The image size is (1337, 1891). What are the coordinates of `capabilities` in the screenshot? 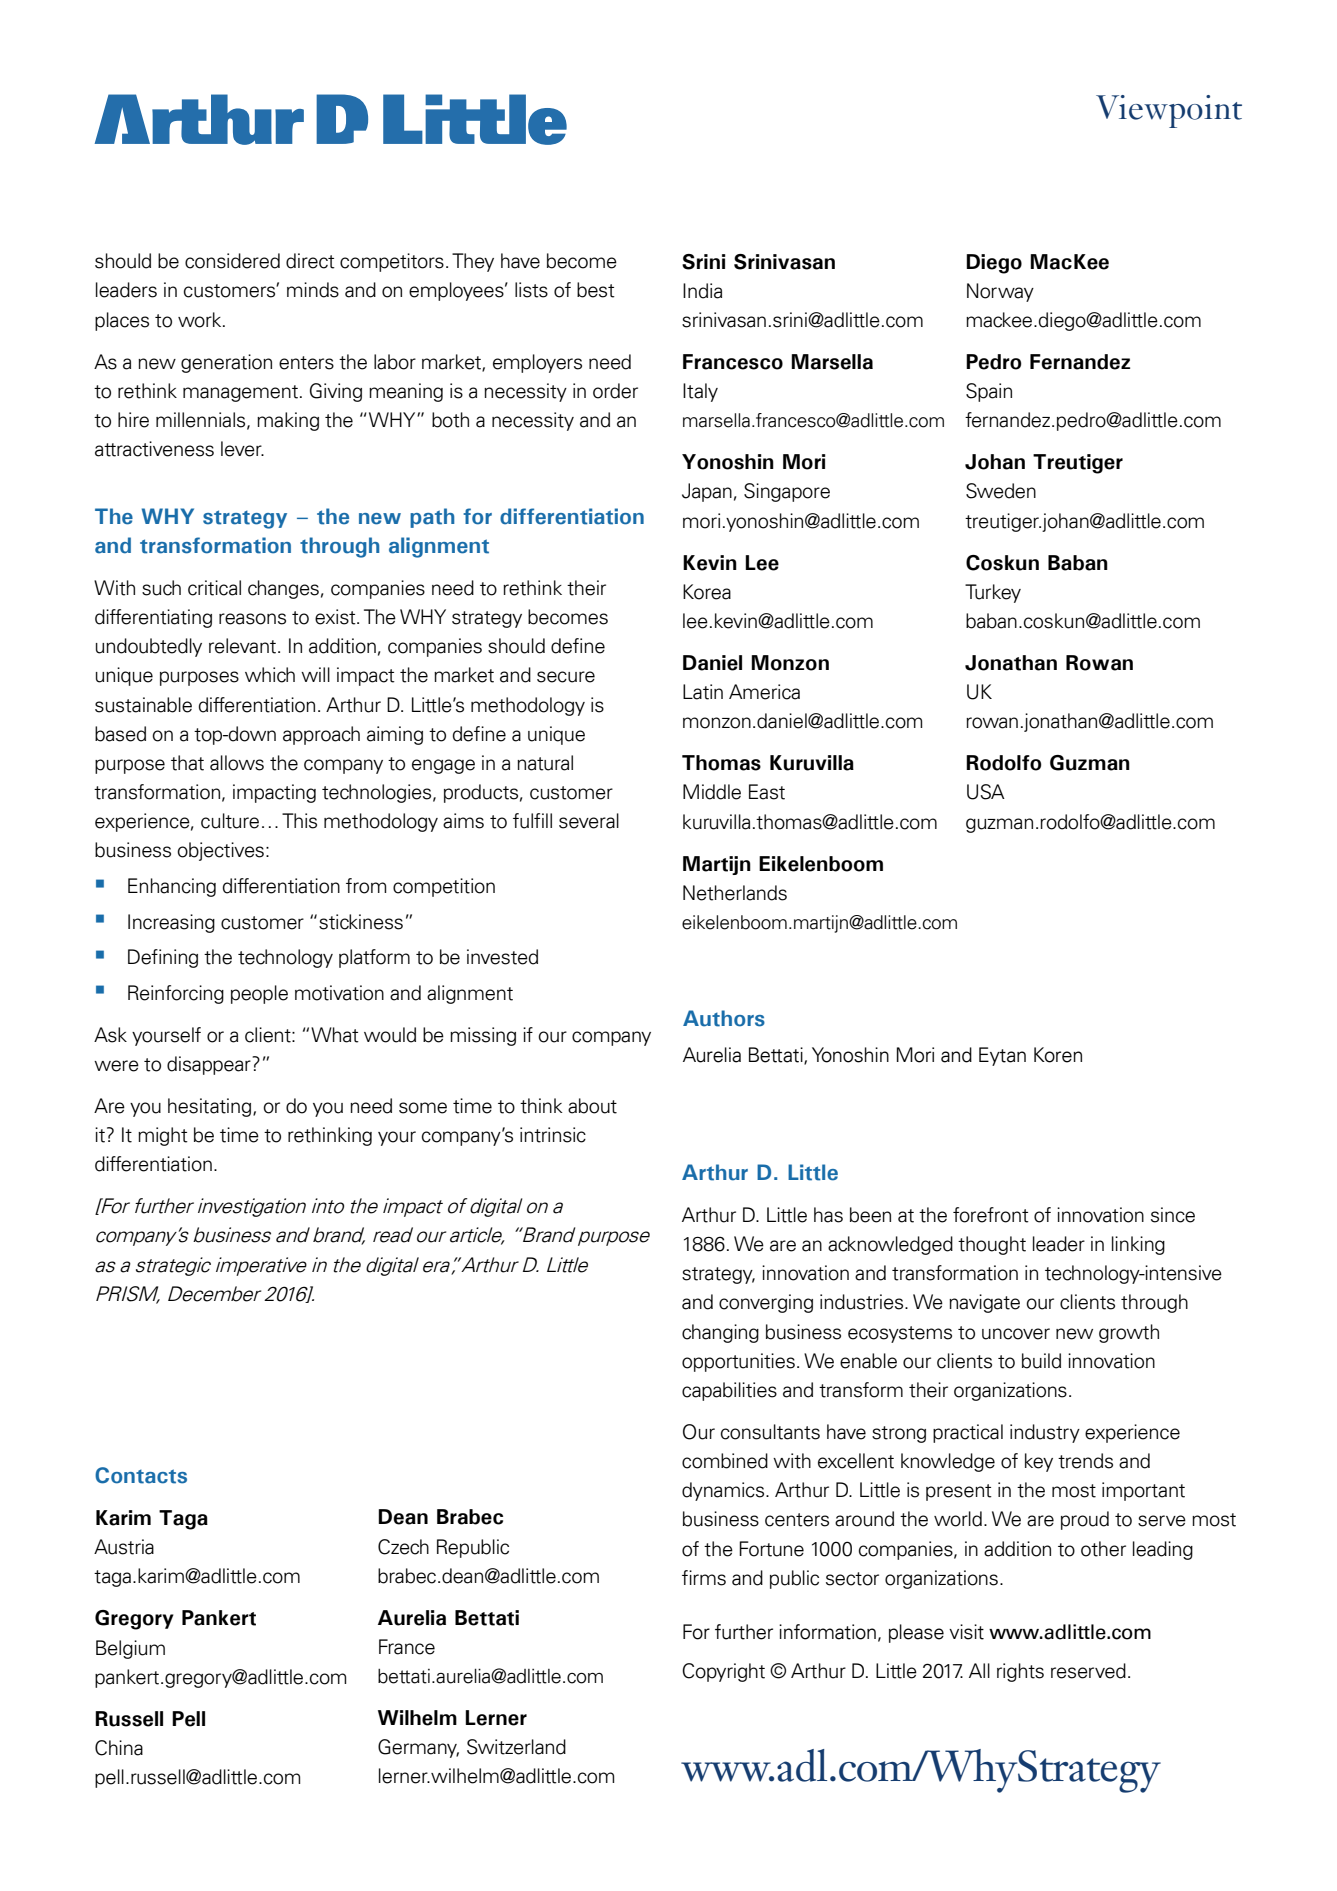 It's located at (729, 1391).
